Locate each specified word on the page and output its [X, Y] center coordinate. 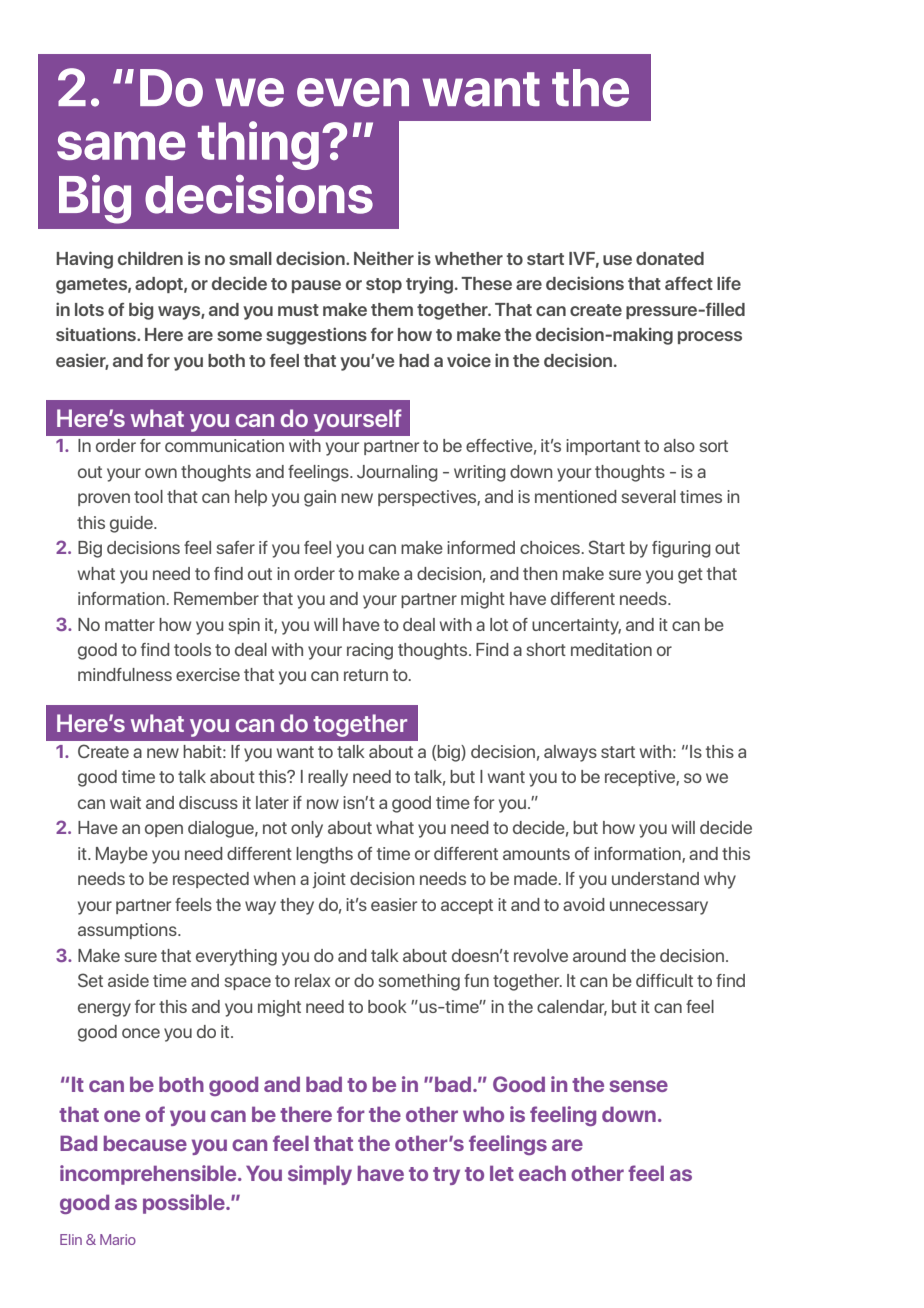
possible [185, 1204]
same [121, 145]
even [353, 92]
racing [370, 651]
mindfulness [125, 674]
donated [670, 258]
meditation [611, 649]
